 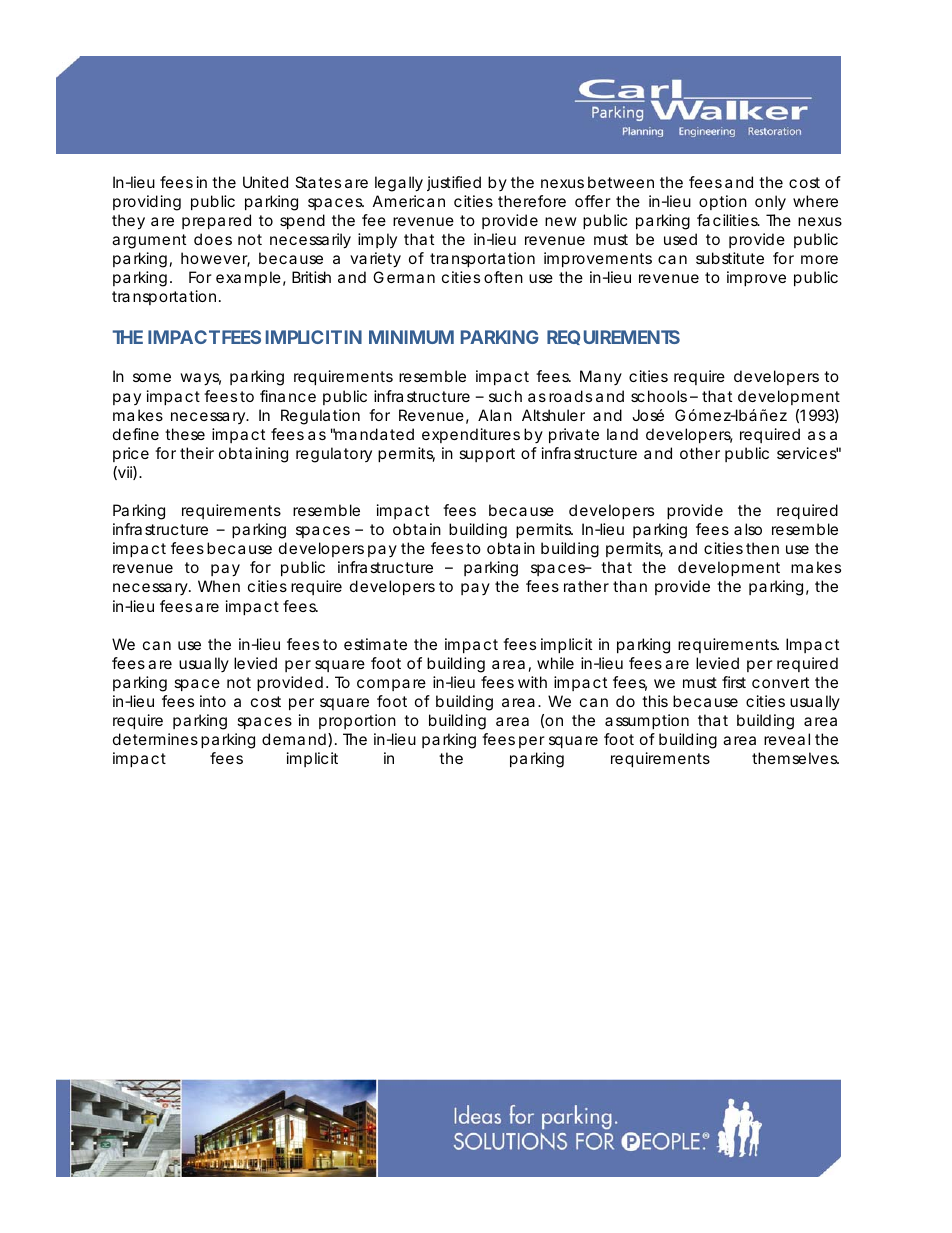 I want to click on schools, so click(x=659, y=396).
